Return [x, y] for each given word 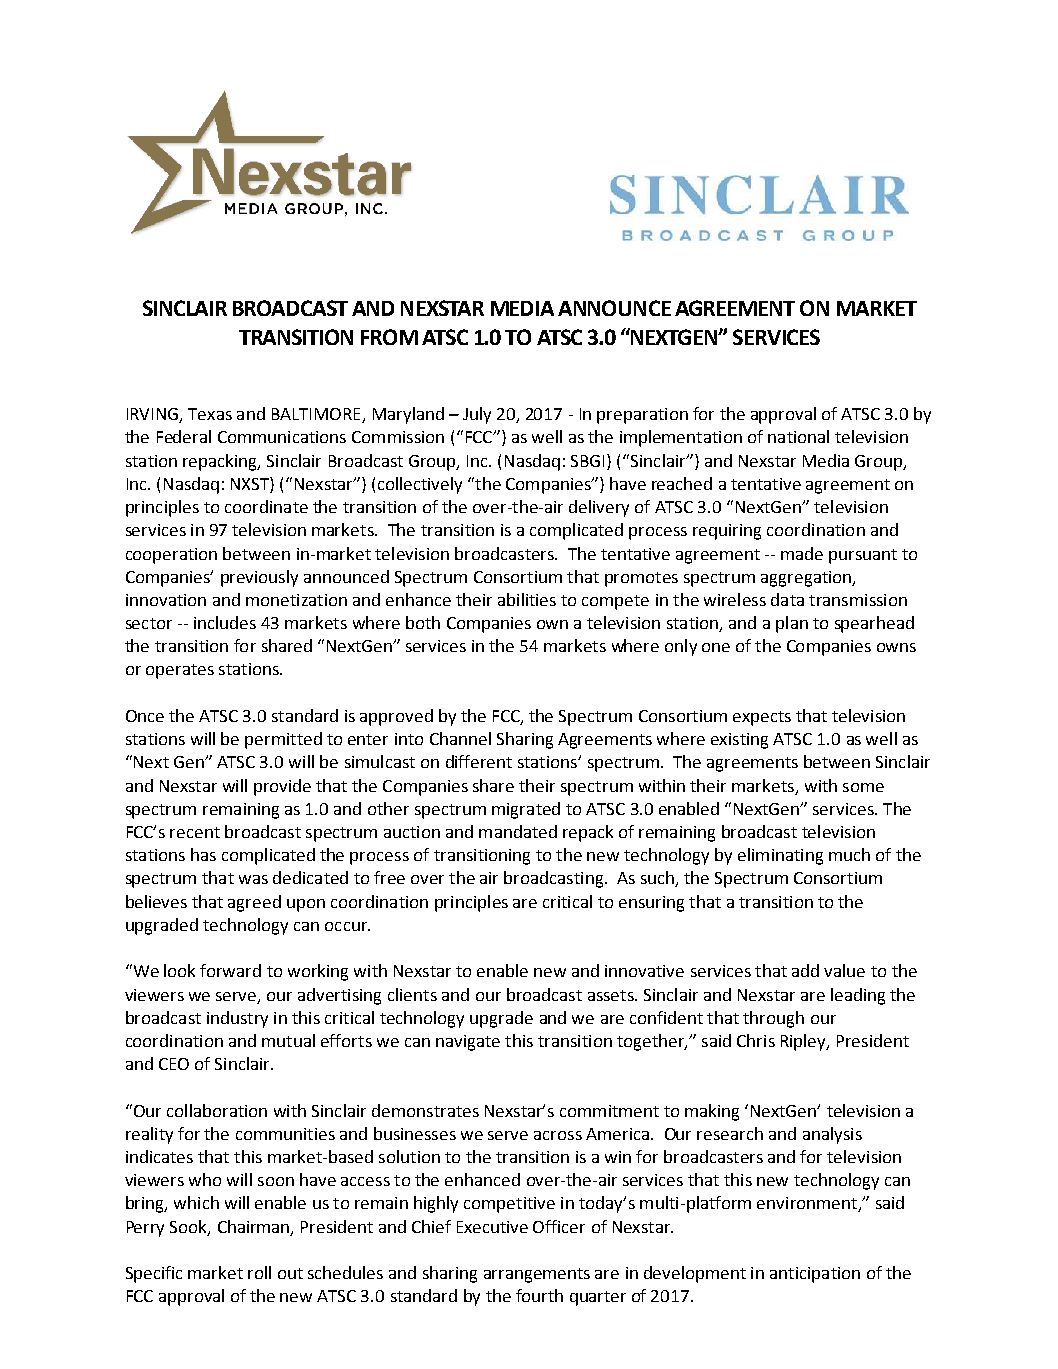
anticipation [815, 1275]
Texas [210, 414]
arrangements [537, 1275]
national [798, 436]
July [477, 415]
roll [259, 1272]
